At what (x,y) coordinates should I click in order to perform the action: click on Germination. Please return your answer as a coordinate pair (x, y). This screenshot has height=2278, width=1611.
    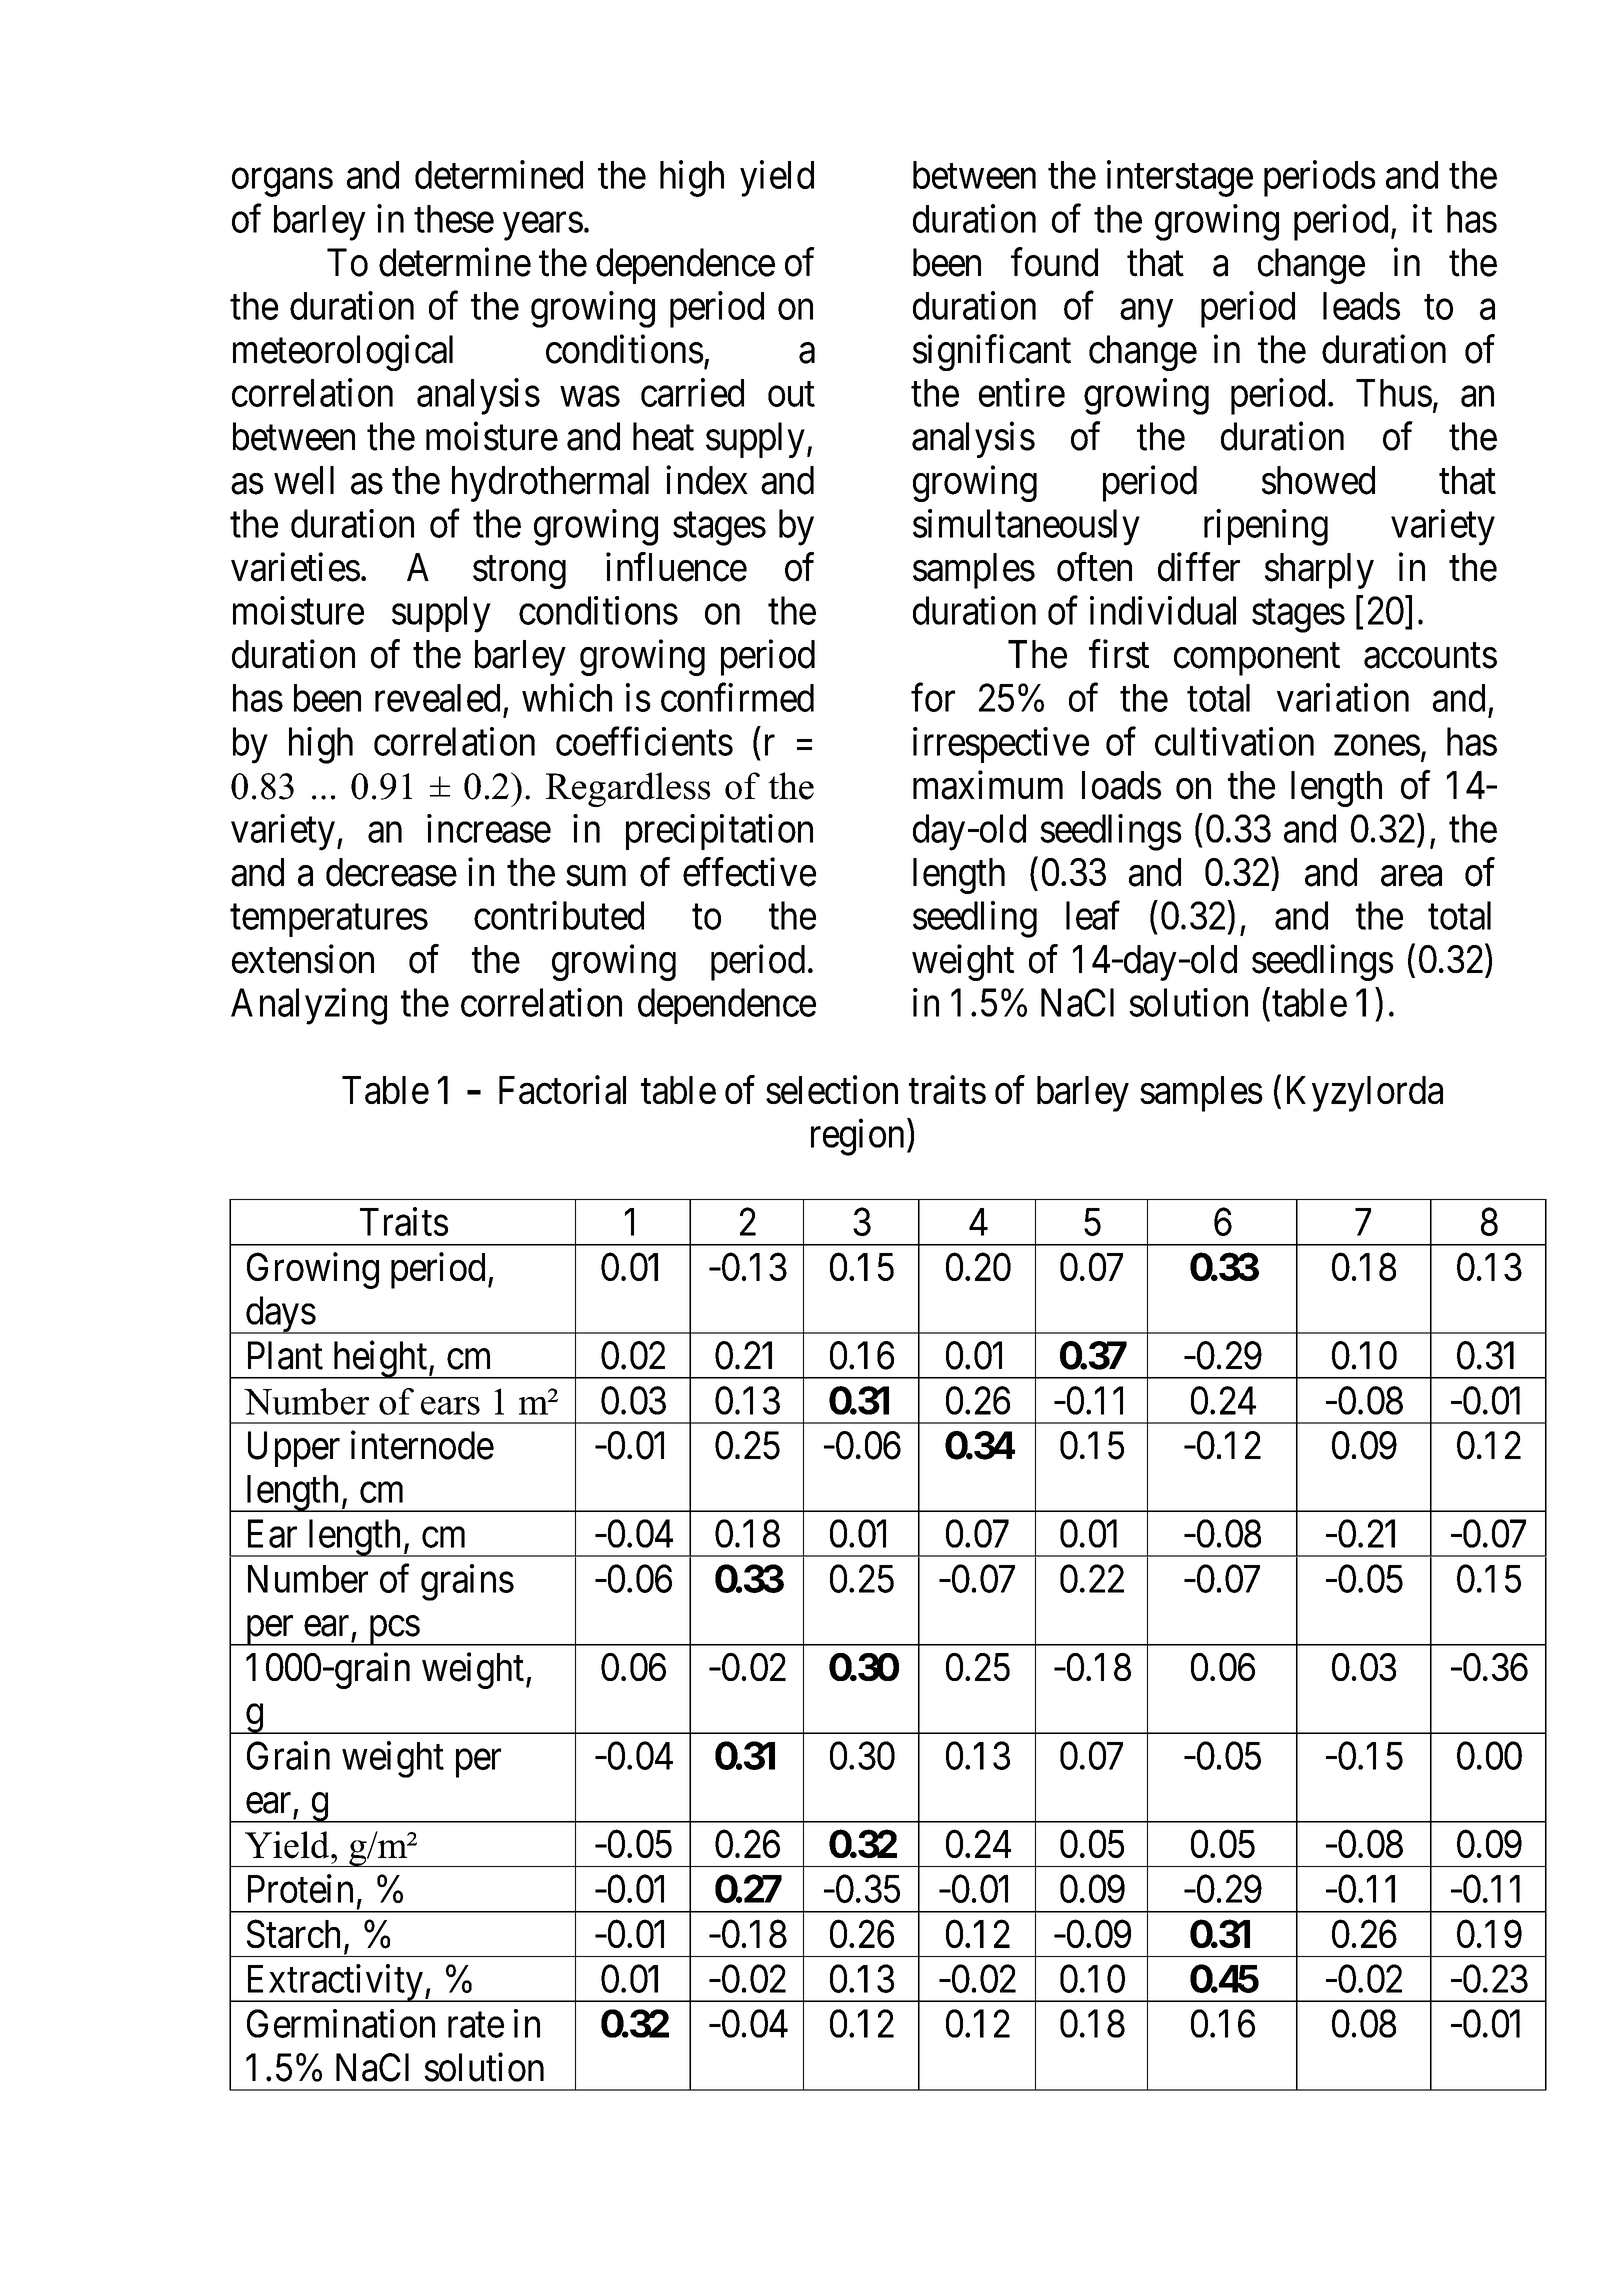
    Looking at the image, I should click on (341, 2023).
